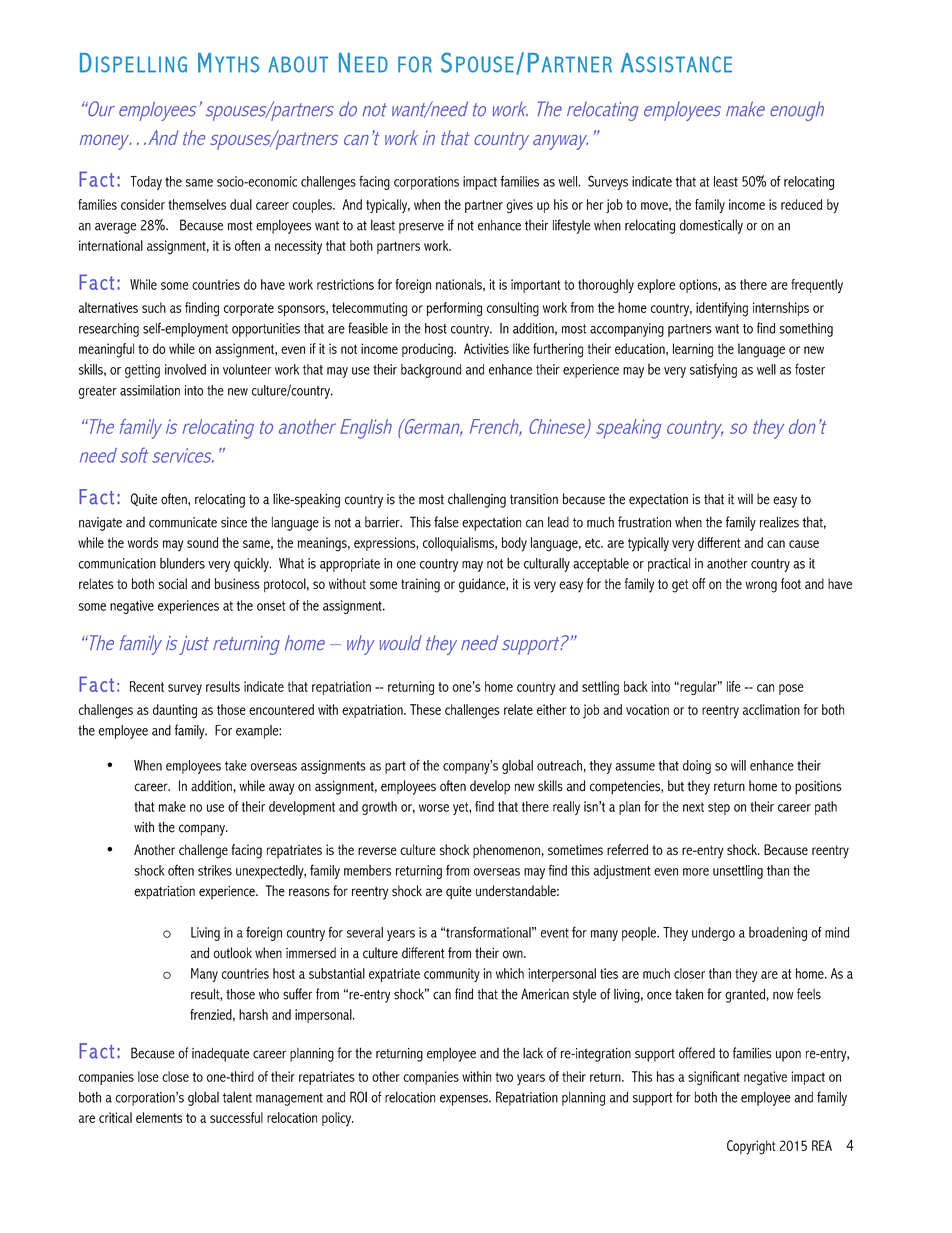  I want to click on reduced, so click(801, 204).
